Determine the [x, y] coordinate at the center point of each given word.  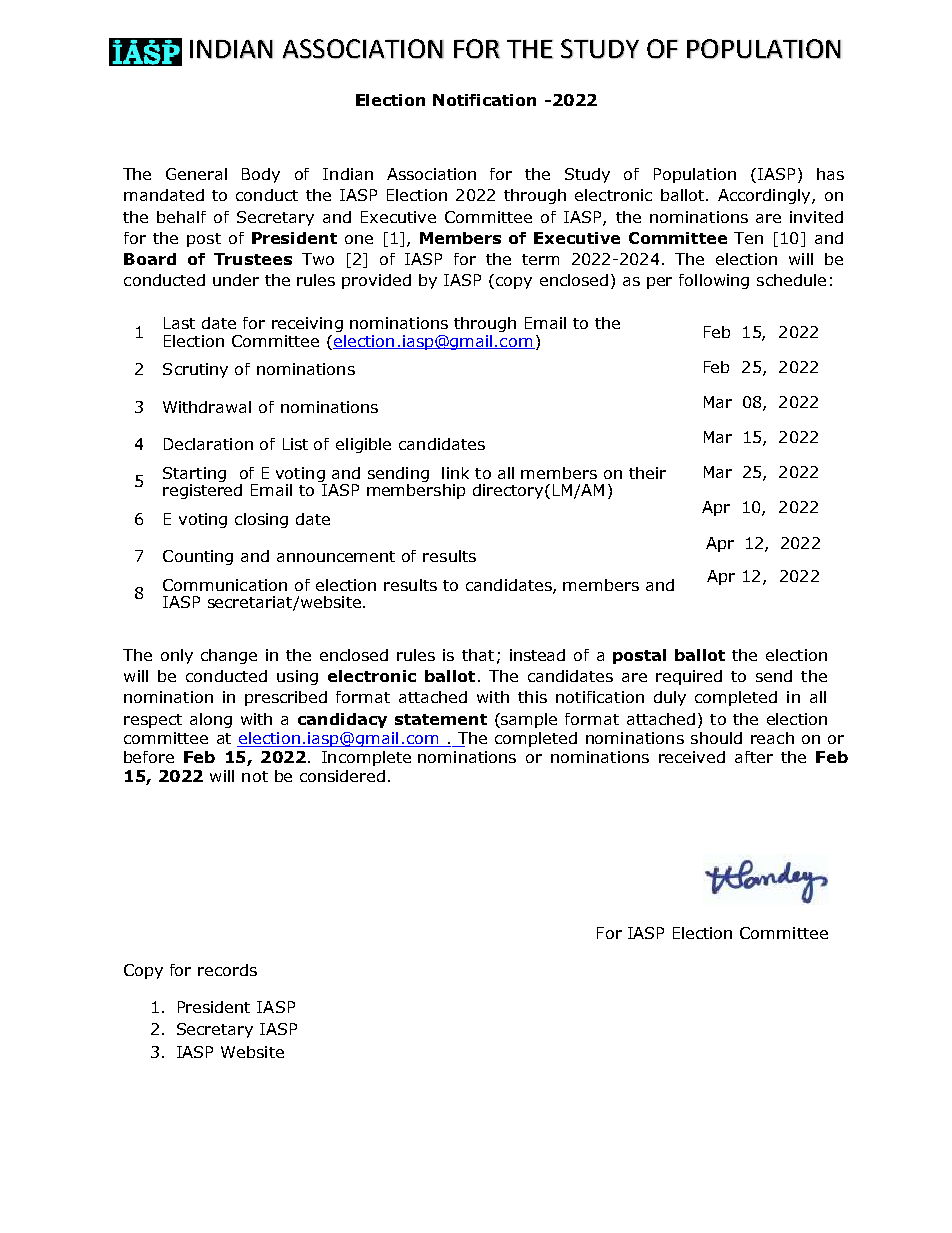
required [689, 677]
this [532, 697]
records [227, 970]
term [540, 259]
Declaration [208, 444]
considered [342, 776]
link [455, 473]
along [211, 720]
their [647, 473]
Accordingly [765, 196]
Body [261, 175]
